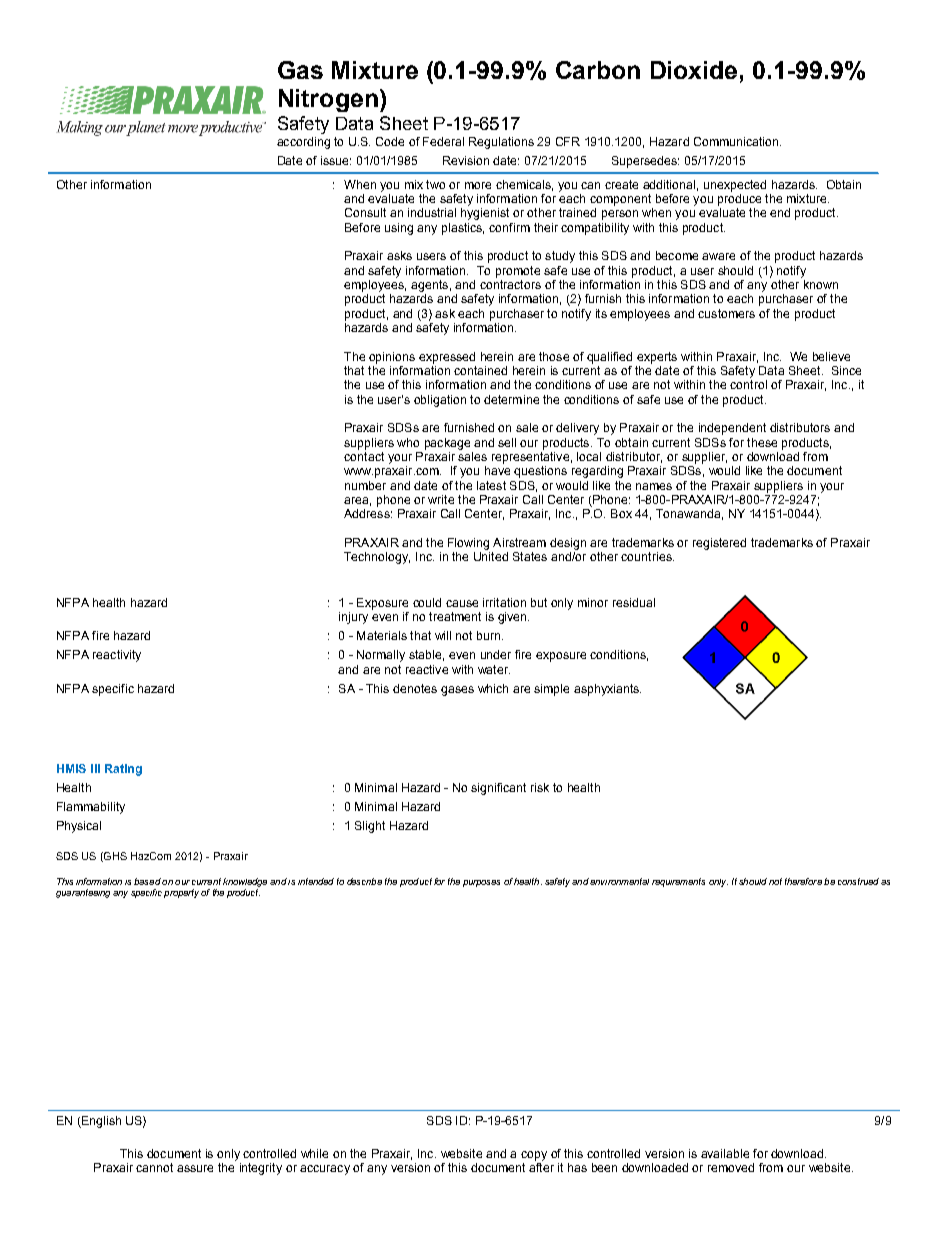  I want to click on according, so click(303, 143).
